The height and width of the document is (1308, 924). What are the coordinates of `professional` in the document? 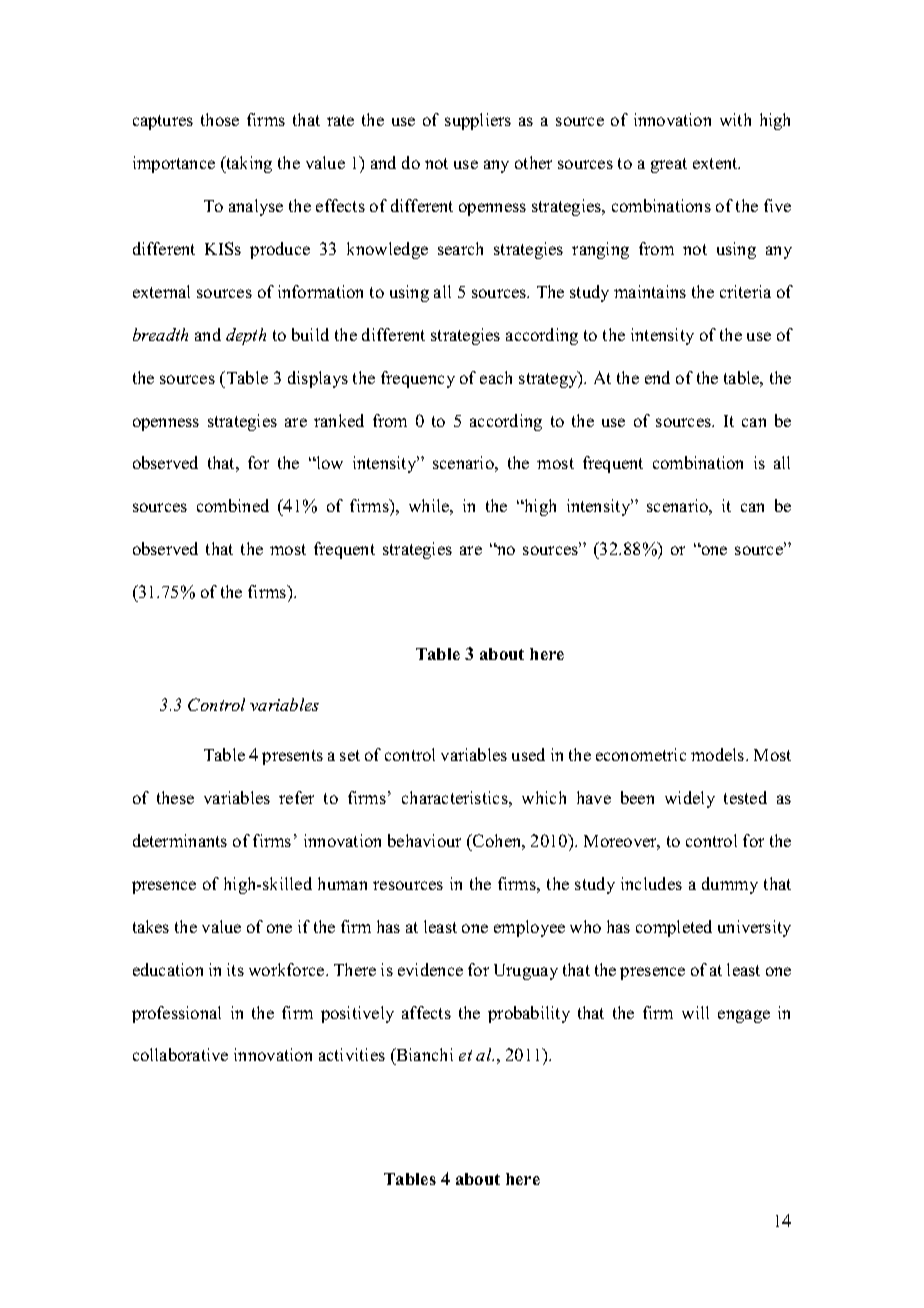 It's located at (176, 1014).
